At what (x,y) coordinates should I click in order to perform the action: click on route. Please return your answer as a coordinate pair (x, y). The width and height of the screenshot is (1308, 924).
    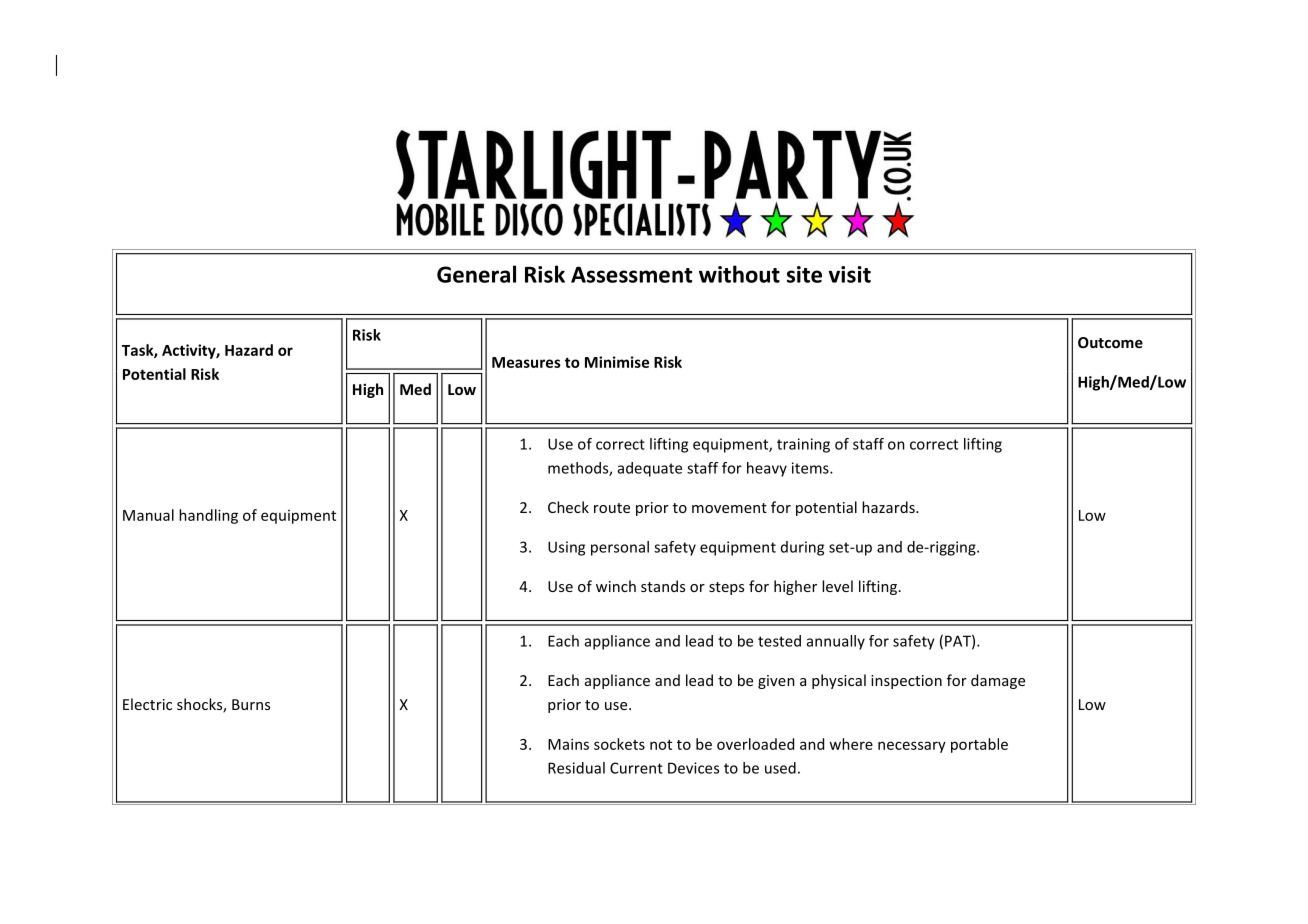
    Looking at the image, I should click on (612, 508).
